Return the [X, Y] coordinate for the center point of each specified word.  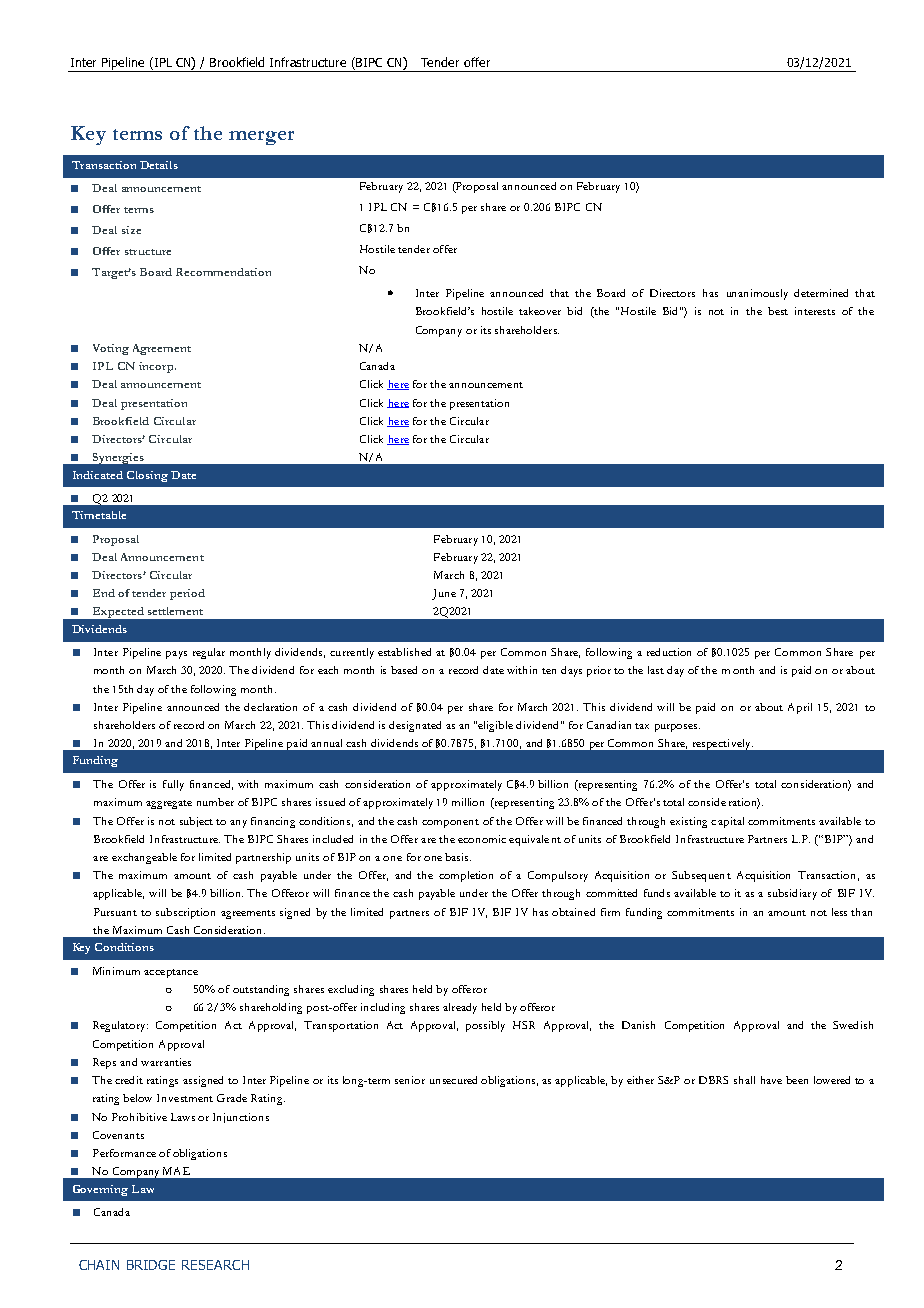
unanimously [757, 294]
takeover [540, 311]
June [444, 594]
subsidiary [792, 894]
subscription [185, 913]
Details [159, 165]
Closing [147, 476]
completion [466, 876]
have [771, 1080]
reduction [669, 652]
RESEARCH [215, 1265]
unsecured [453, 1080]
